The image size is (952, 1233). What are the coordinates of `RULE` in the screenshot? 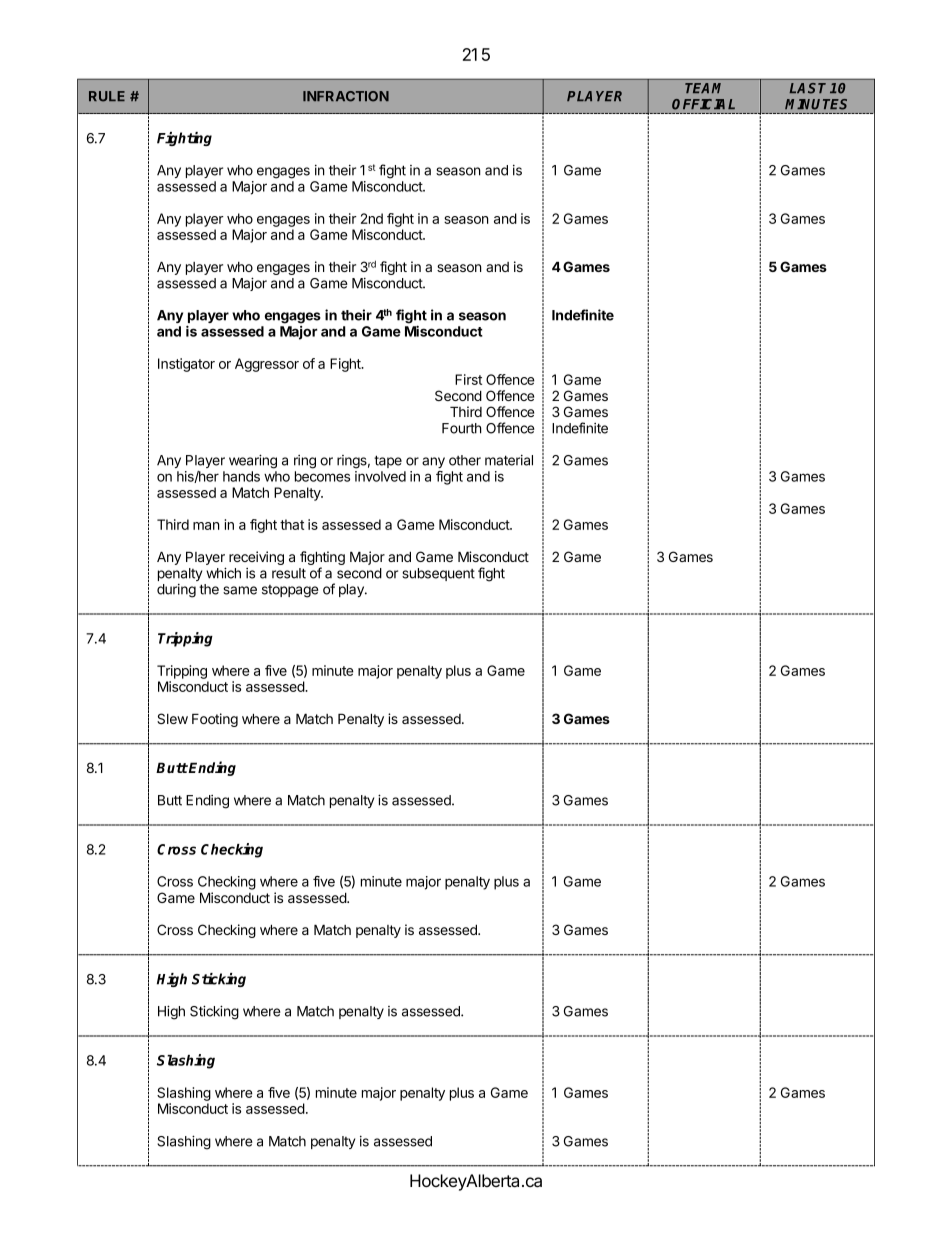 It's located at (107, 96).
